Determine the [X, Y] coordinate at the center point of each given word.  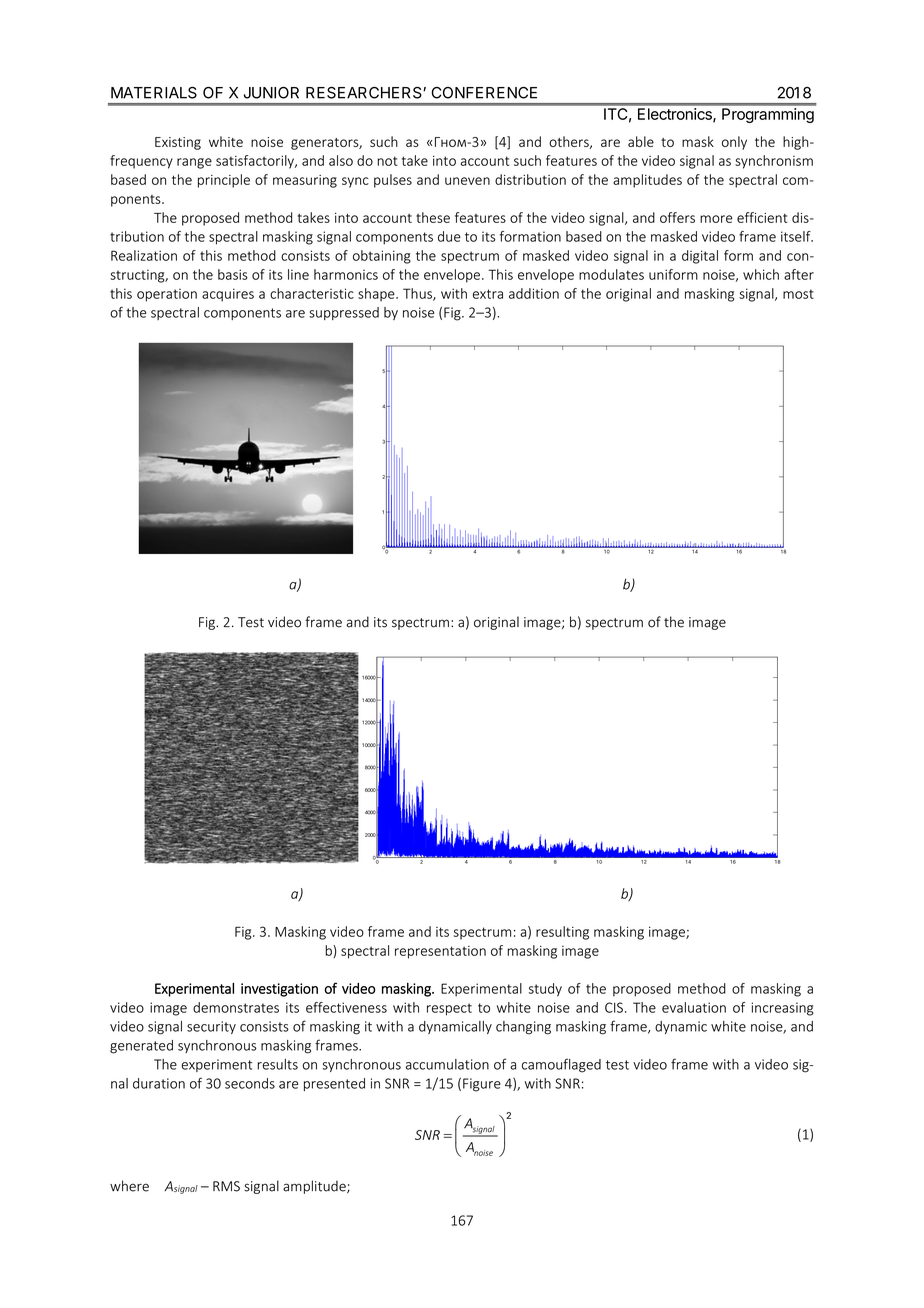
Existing [178, 143]
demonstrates [236, 1007]
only [734, 143]
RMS [226, 1186]
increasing [783, 1009]
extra [488, 294]
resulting [562, 933]
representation [440, 952]
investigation [279, 990]
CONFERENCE [484, 93]
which [761, 274]
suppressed [344, 313]
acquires [228, 295]
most [798, 294]
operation [167, 295]
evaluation [694, 1007]
